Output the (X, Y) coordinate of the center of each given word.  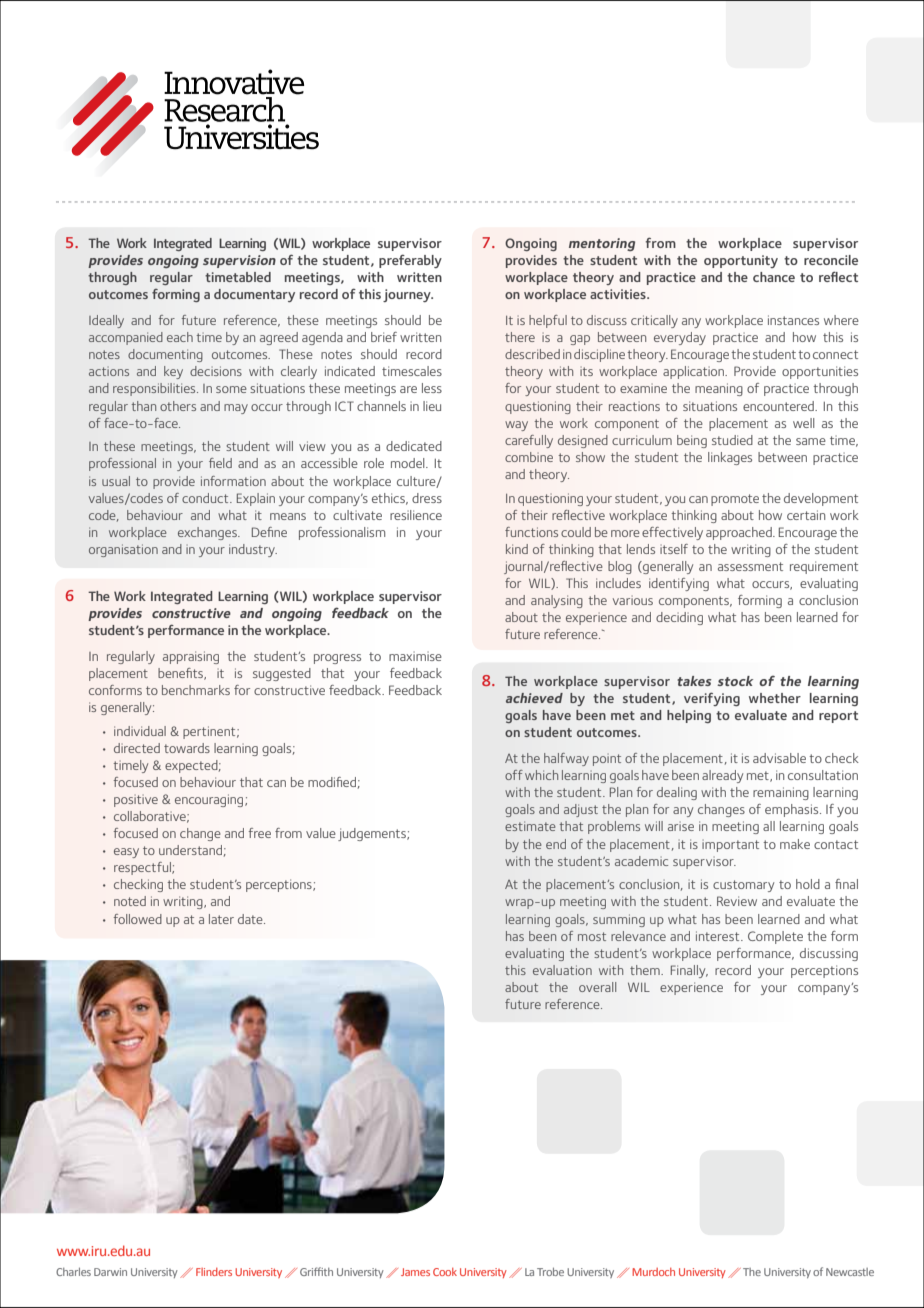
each (180, 337)
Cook (445, 1272)
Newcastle (850, 1272)
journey (408, 295)
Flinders (214, 1272)
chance (774, 277)
